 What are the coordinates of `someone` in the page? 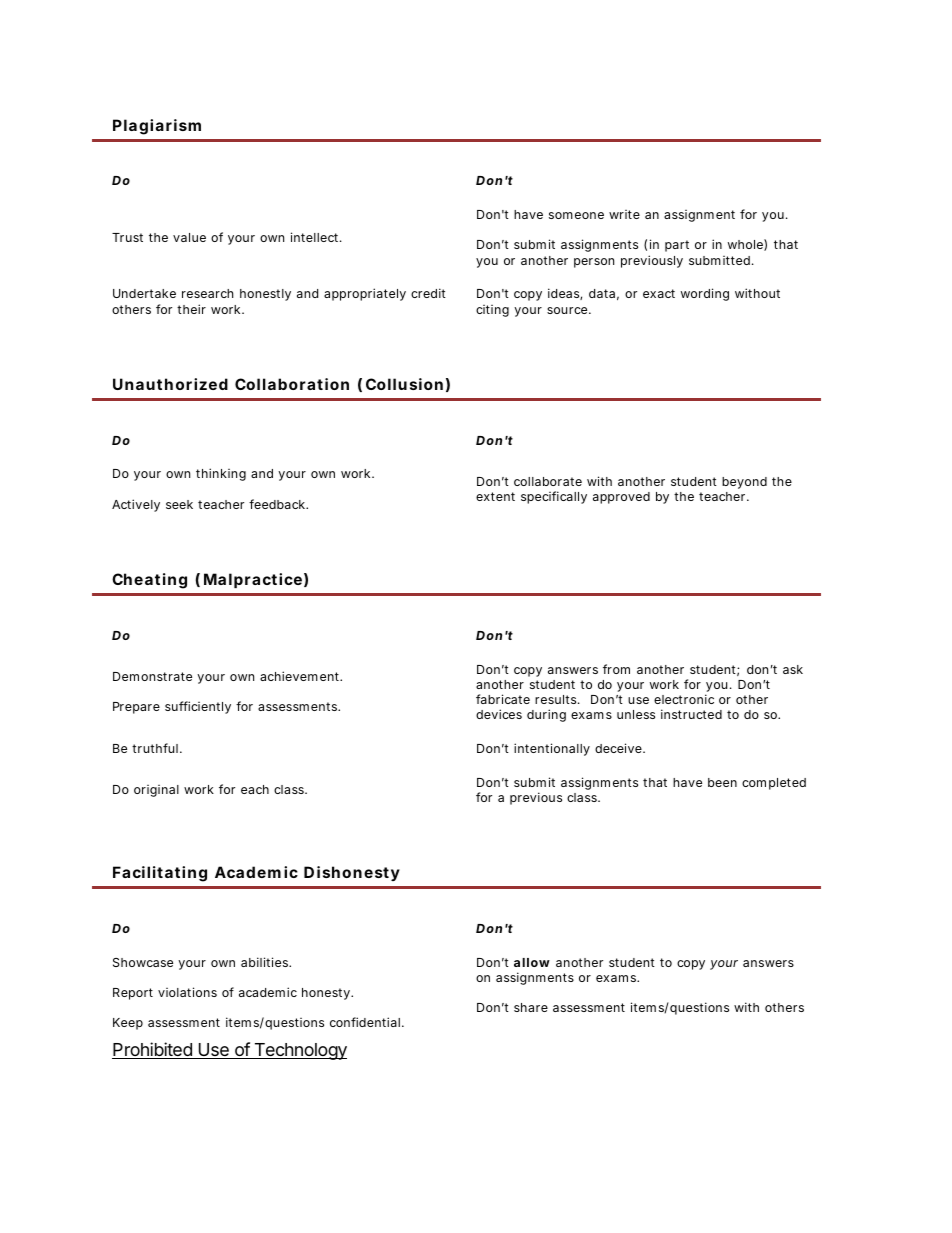 It's located at (576, 215).
